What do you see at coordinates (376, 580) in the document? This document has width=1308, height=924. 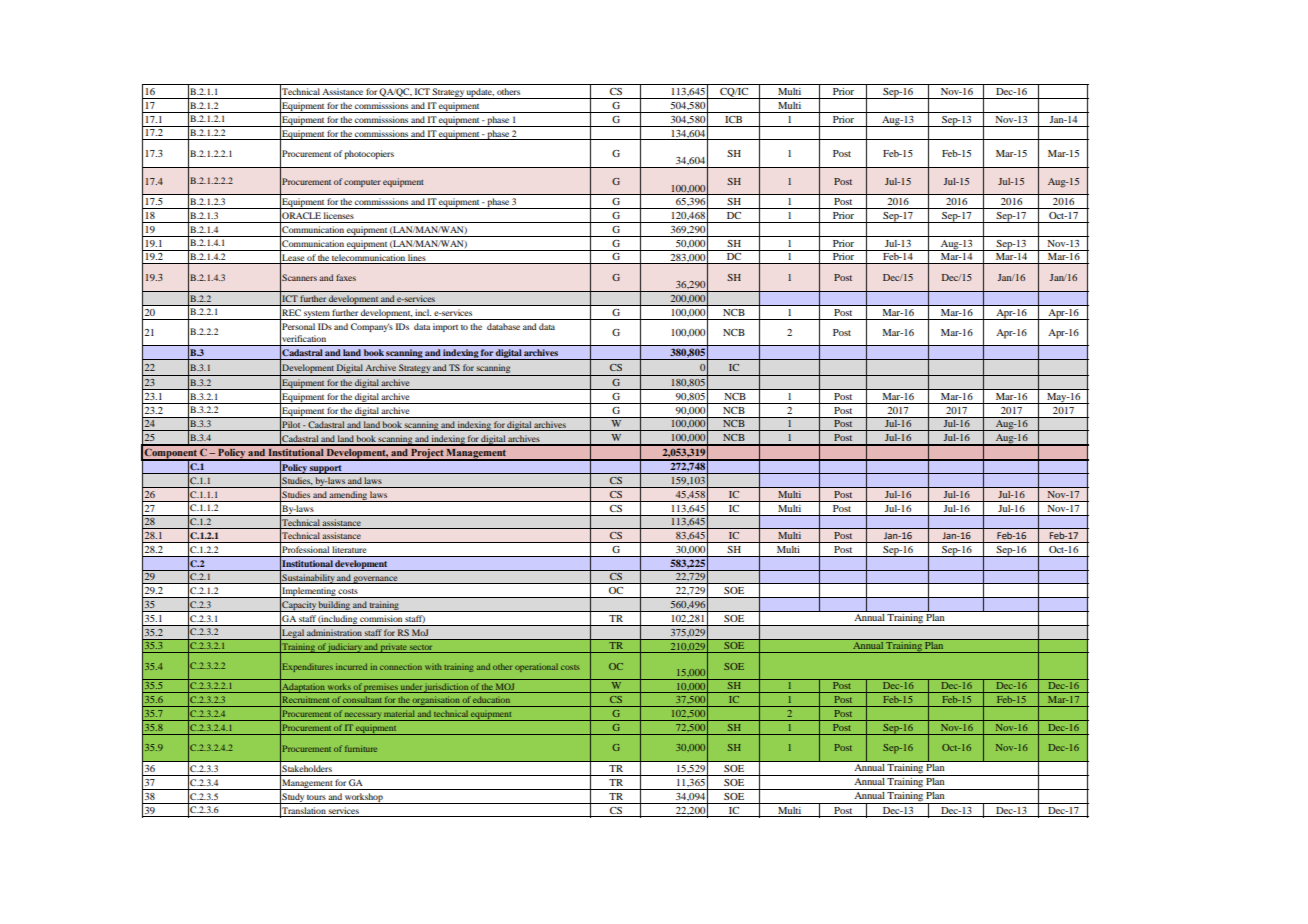 I see `governance` at bounding box center [376, 580].
